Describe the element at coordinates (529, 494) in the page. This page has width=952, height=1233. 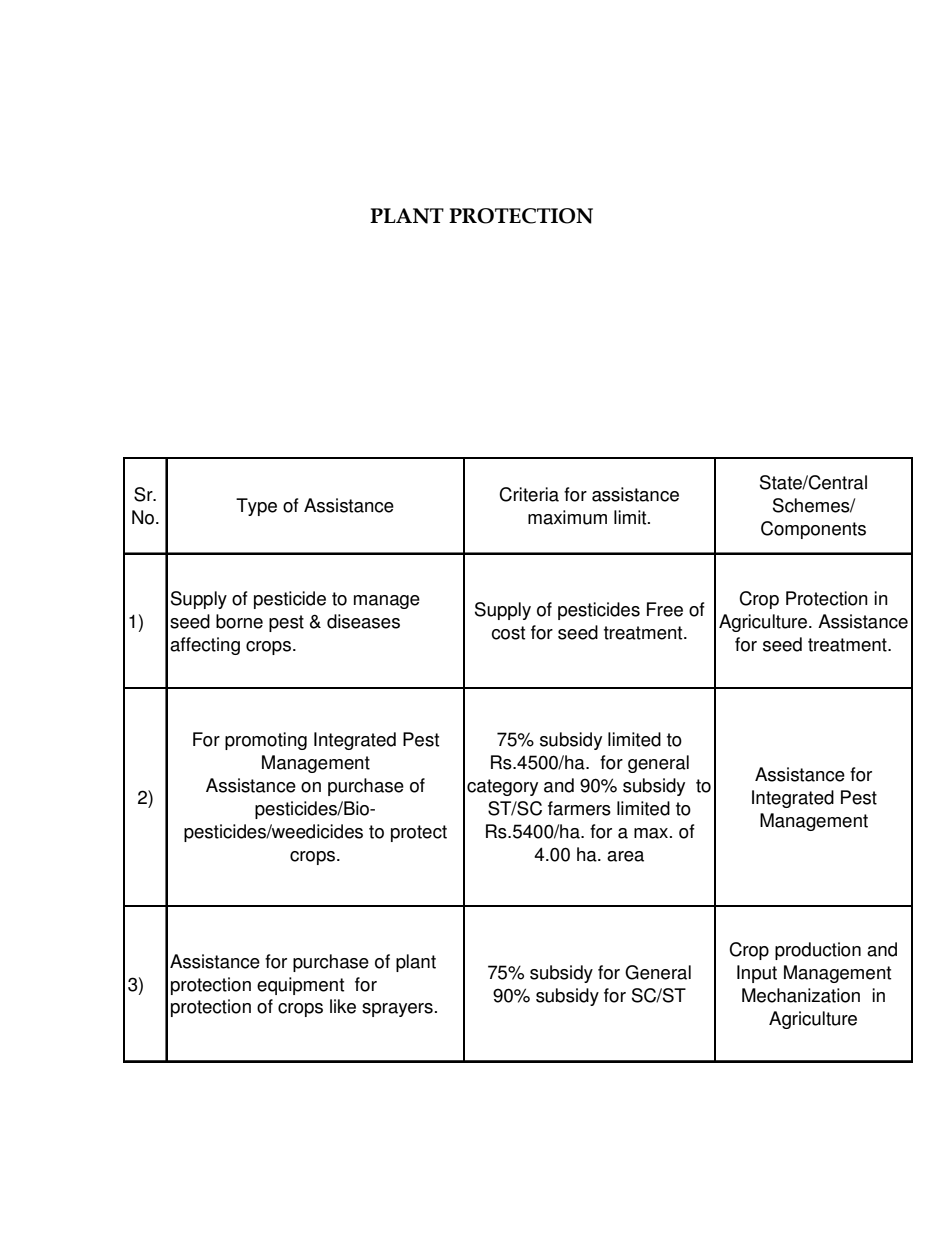
I see `Criteria` at that location.
